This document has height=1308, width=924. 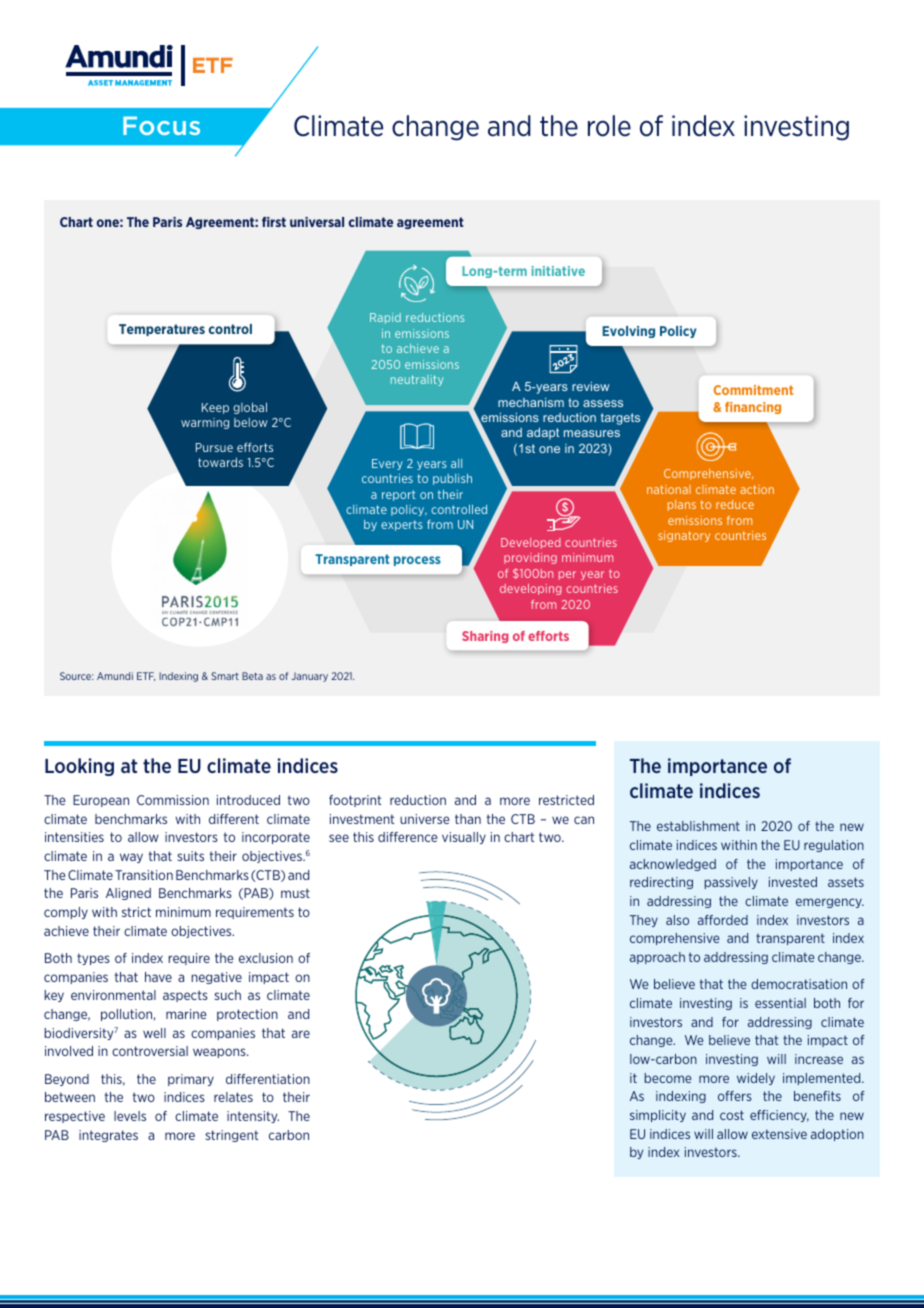 I want to click on Focus, so click(x=161, y=125).
